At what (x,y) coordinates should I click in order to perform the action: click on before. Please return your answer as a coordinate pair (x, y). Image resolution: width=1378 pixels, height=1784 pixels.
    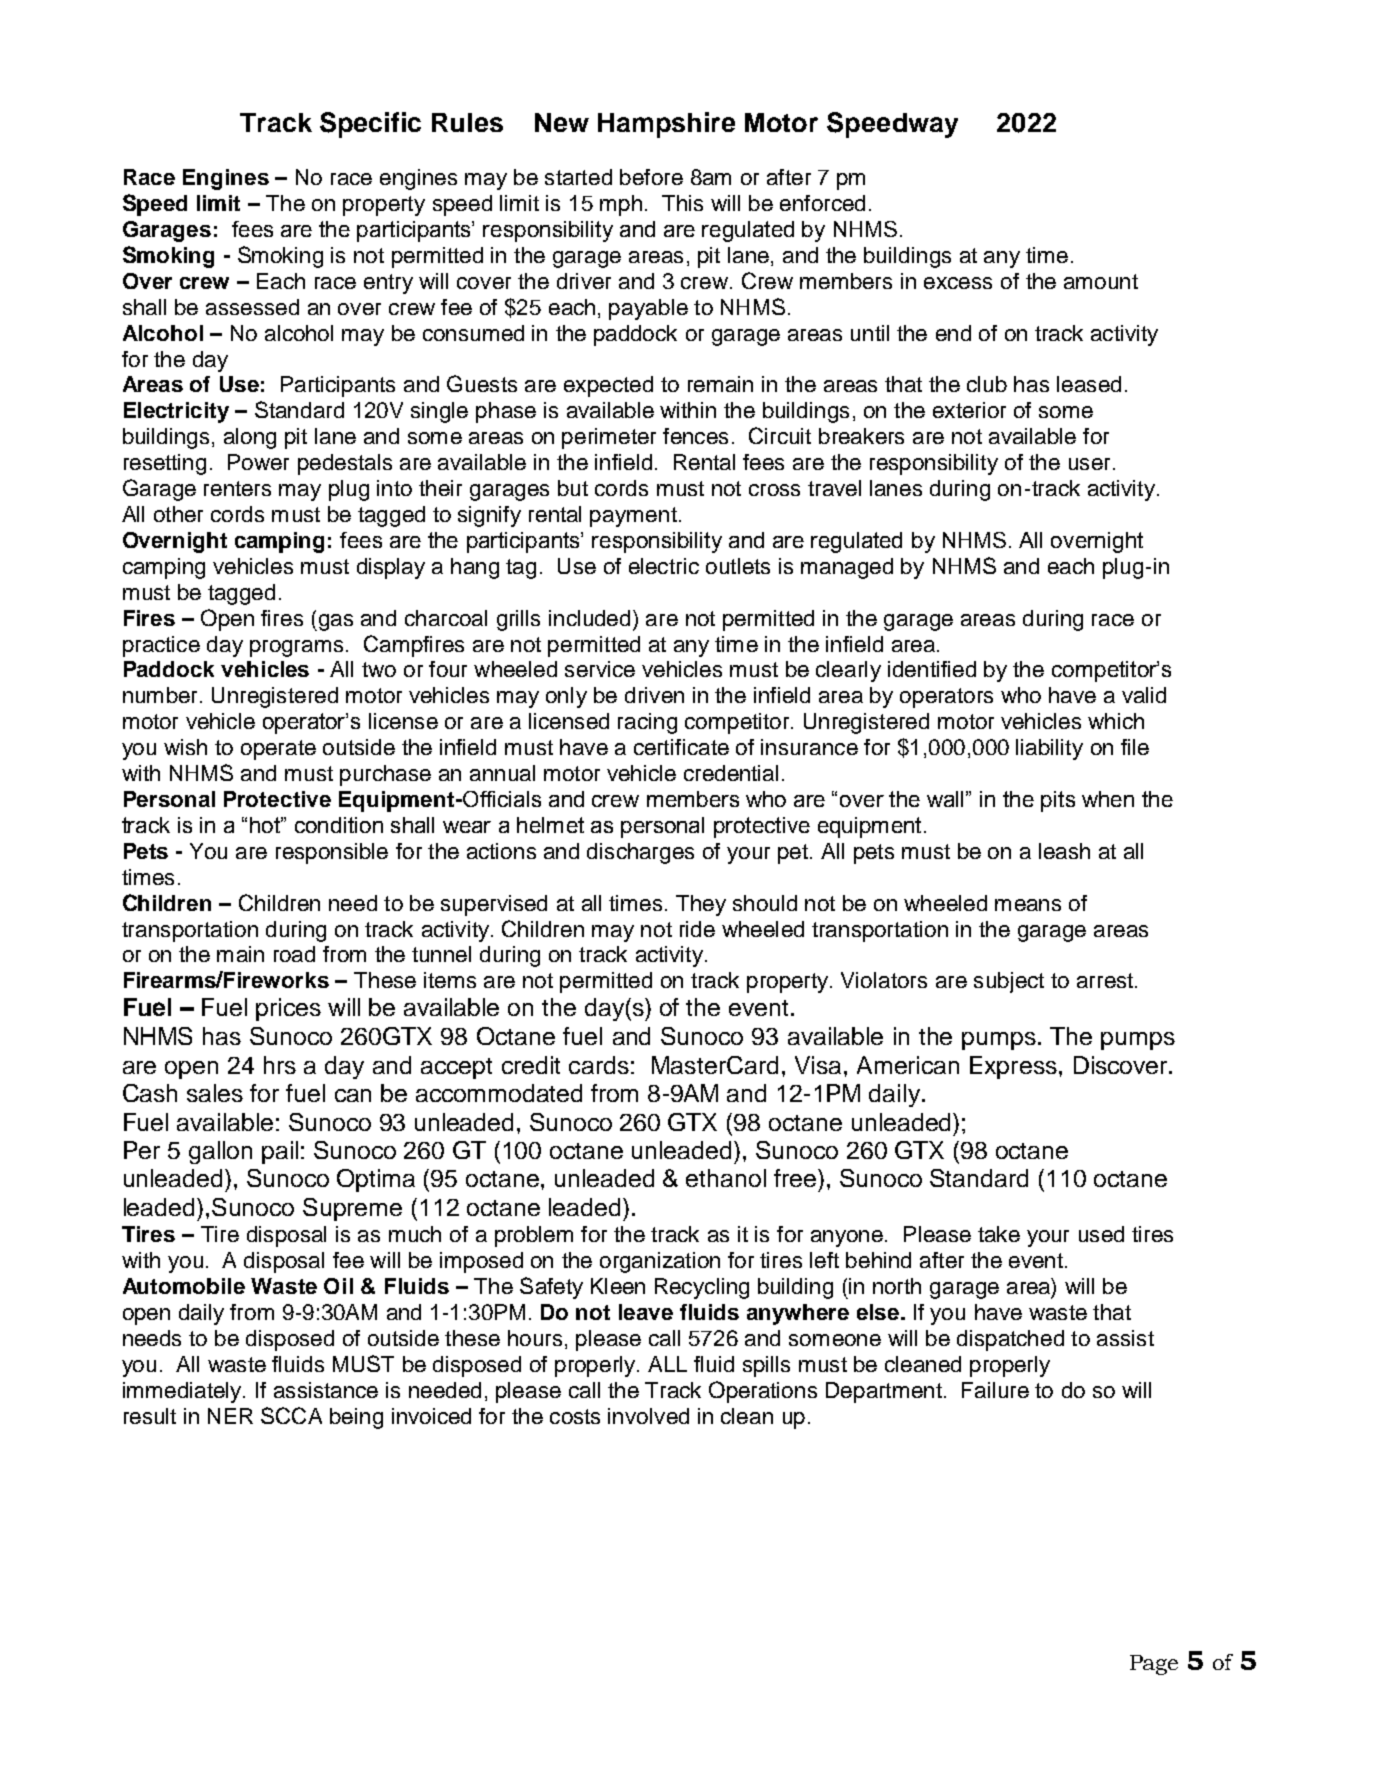
    Looking at the image, I should click on (651, 177).
